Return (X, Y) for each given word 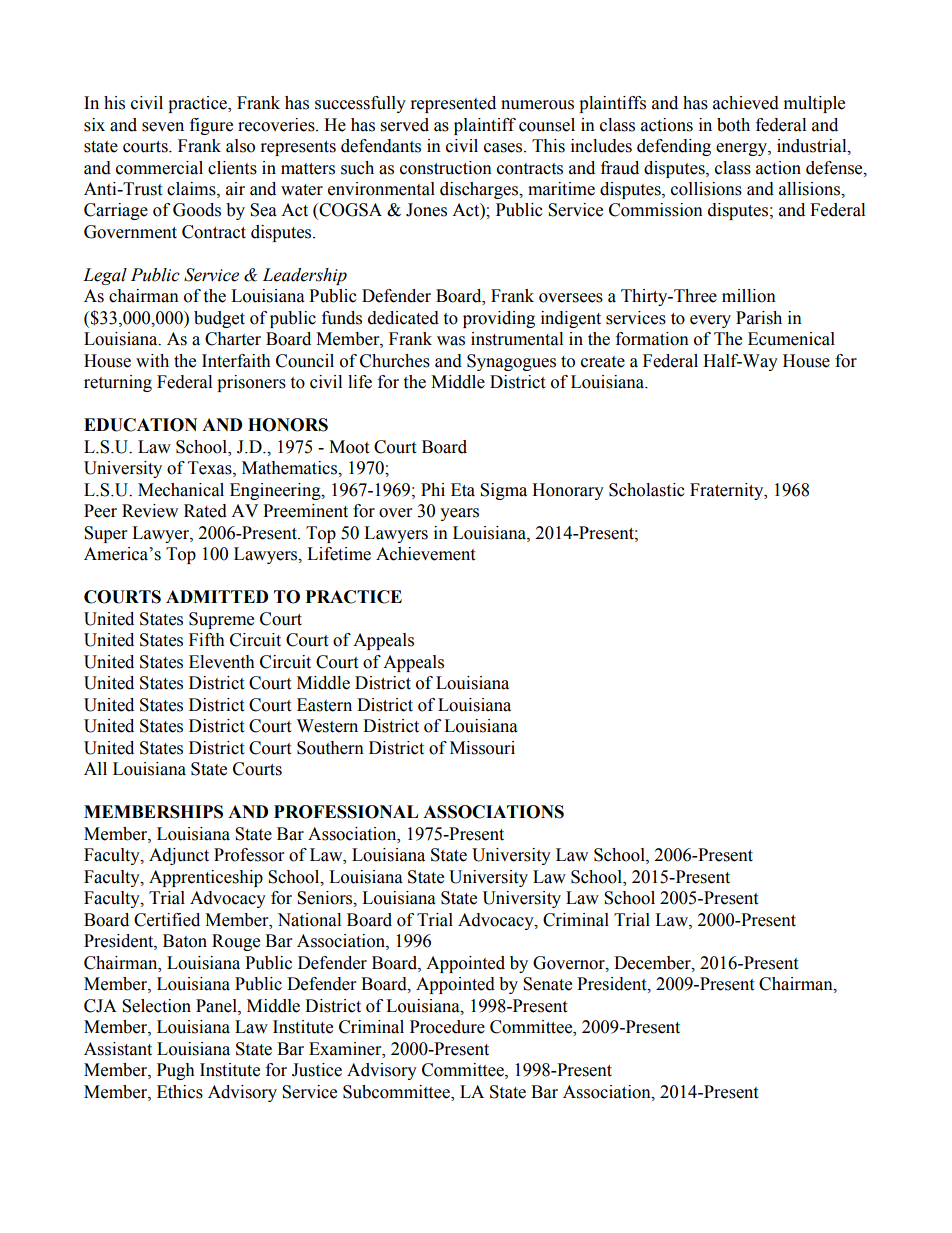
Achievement (425, 554)
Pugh (176, 1071)
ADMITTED (217, 596)
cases (504, 148)
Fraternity (728, 491)
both (733, 125)
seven (163, 127)
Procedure (447, 1027)
